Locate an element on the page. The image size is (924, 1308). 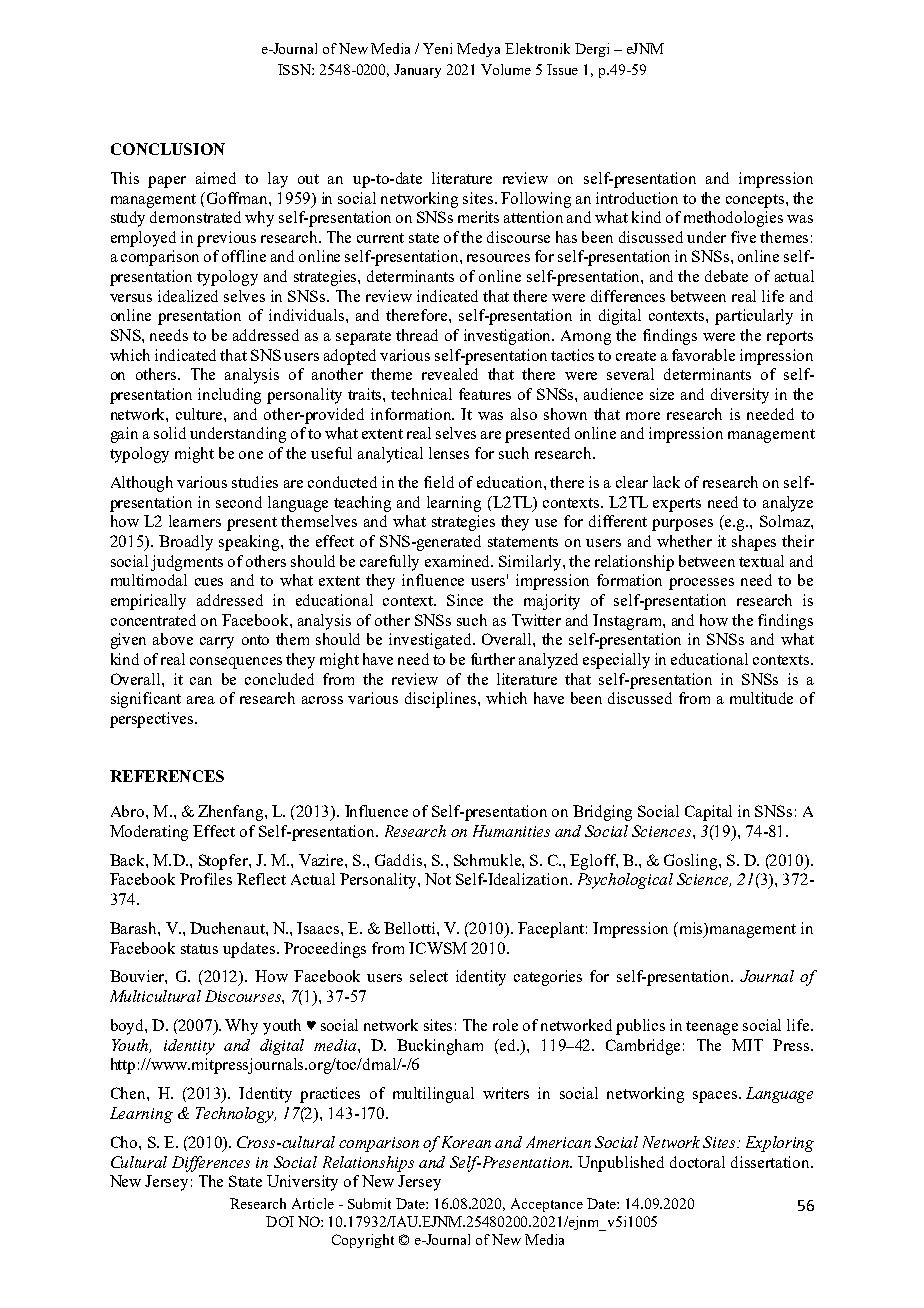
Bellotti is located at coordinates (411, 928).
